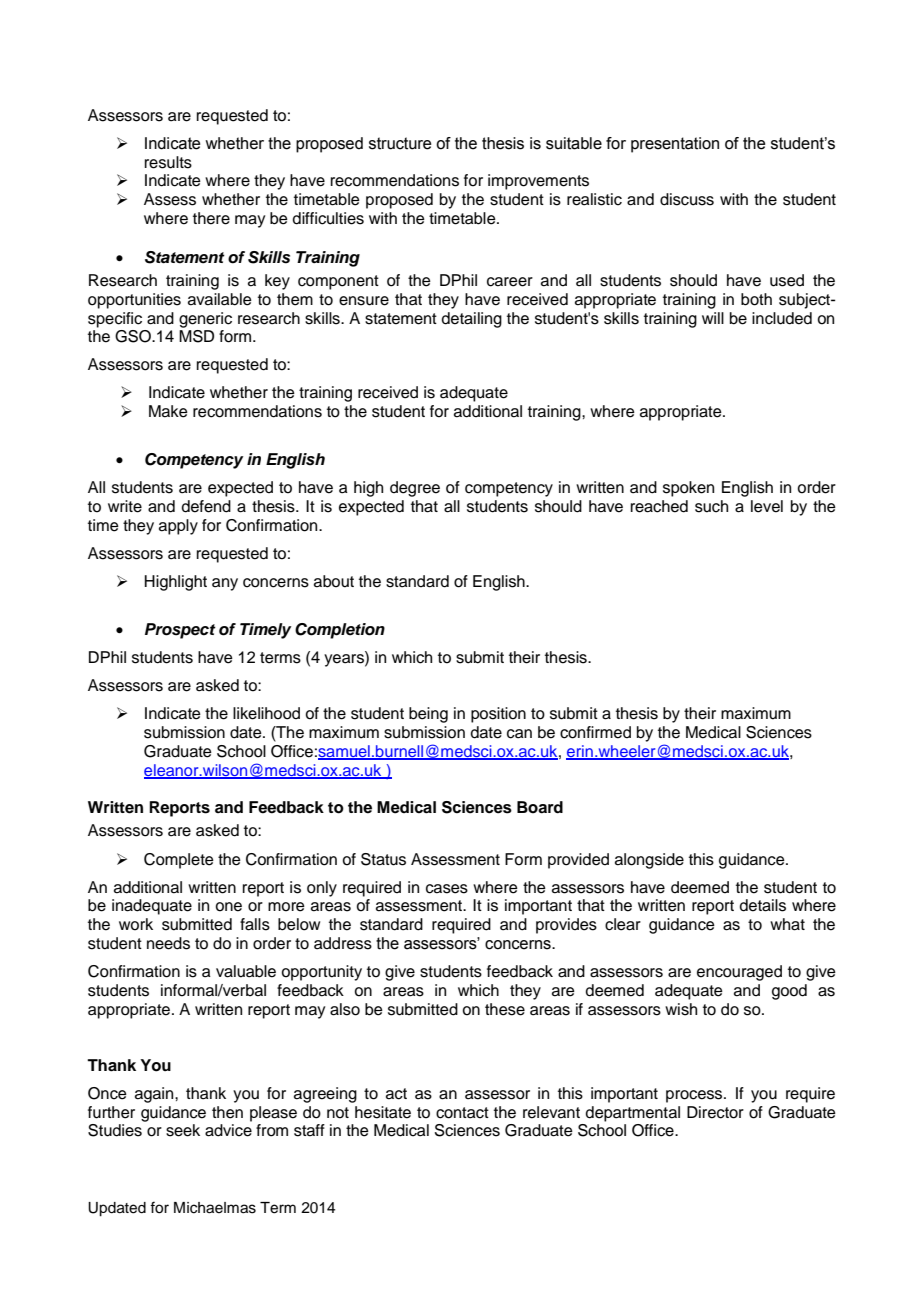  What do you see at coordinates (687, 199) in the page?
I see `discuss` at bounding box center [687, 199].
